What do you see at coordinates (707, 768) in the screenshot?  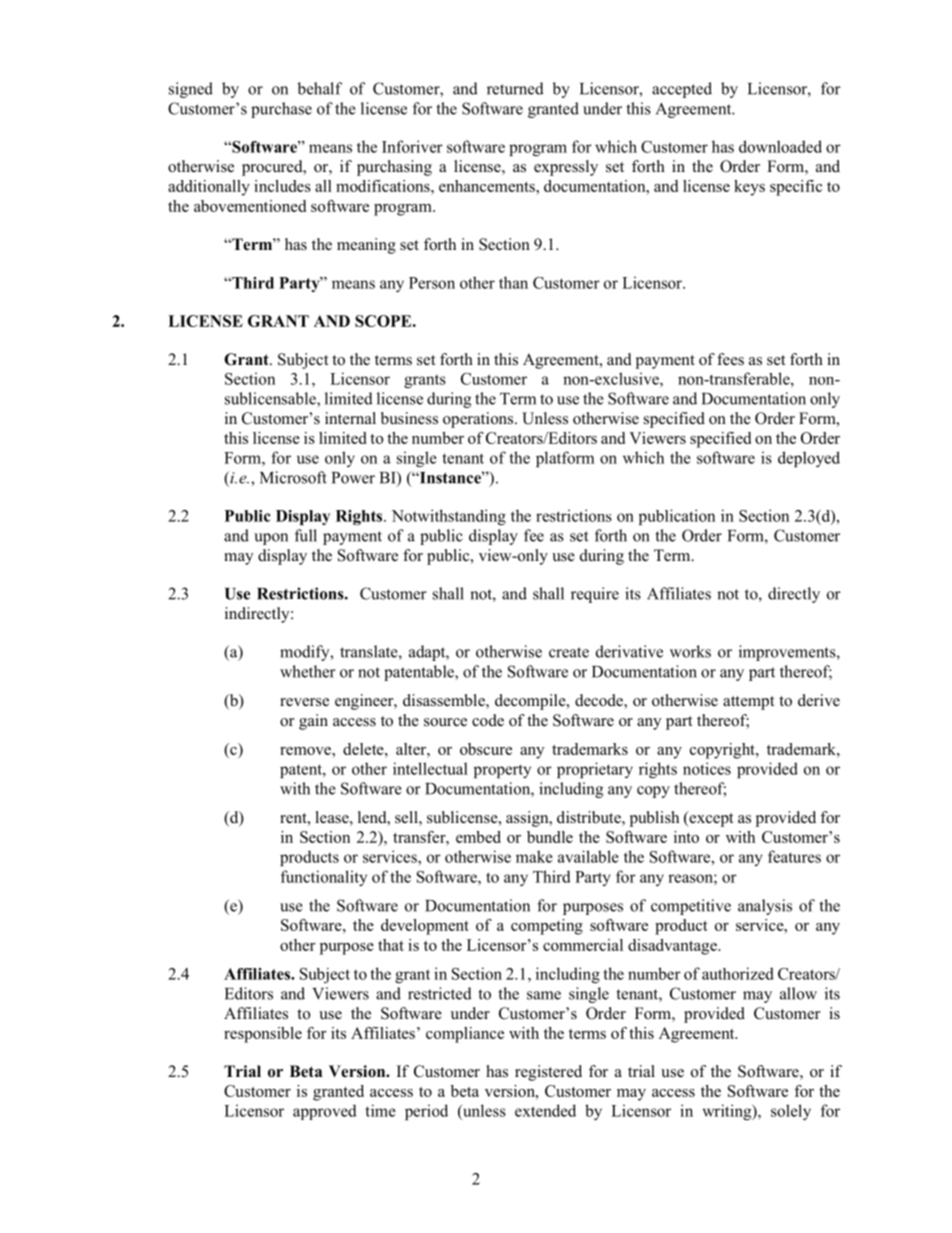 I see `notices` at bounding box center [707, 768].
